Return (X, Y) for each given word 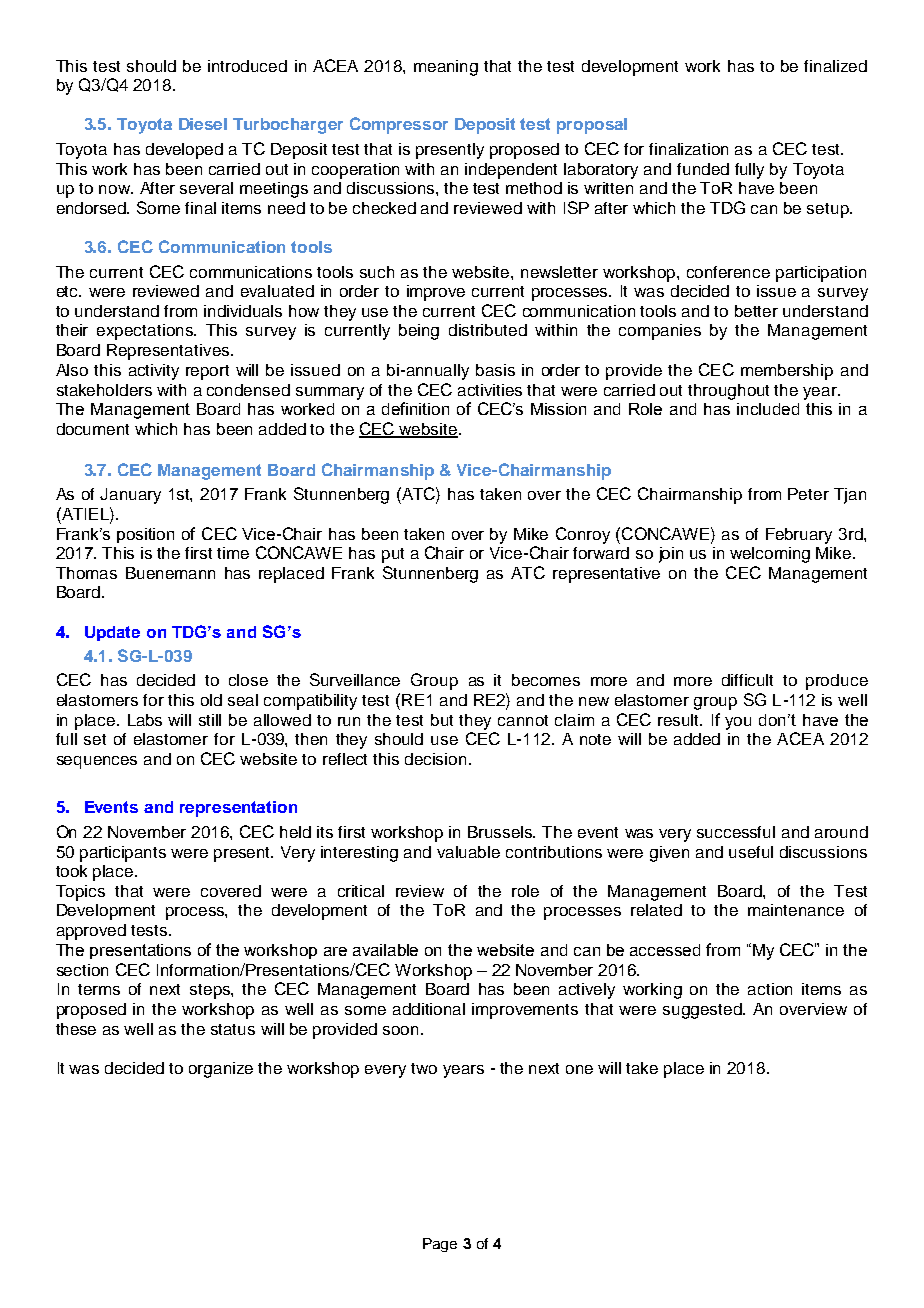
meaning (446, 68)
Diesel (203, 124)
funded (703, 169)
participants (123, 854)
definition (415, 408)
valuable (468, 852)
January (130, 496)
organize (221, 1070)
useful (751, 852)
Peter (808, 494)
